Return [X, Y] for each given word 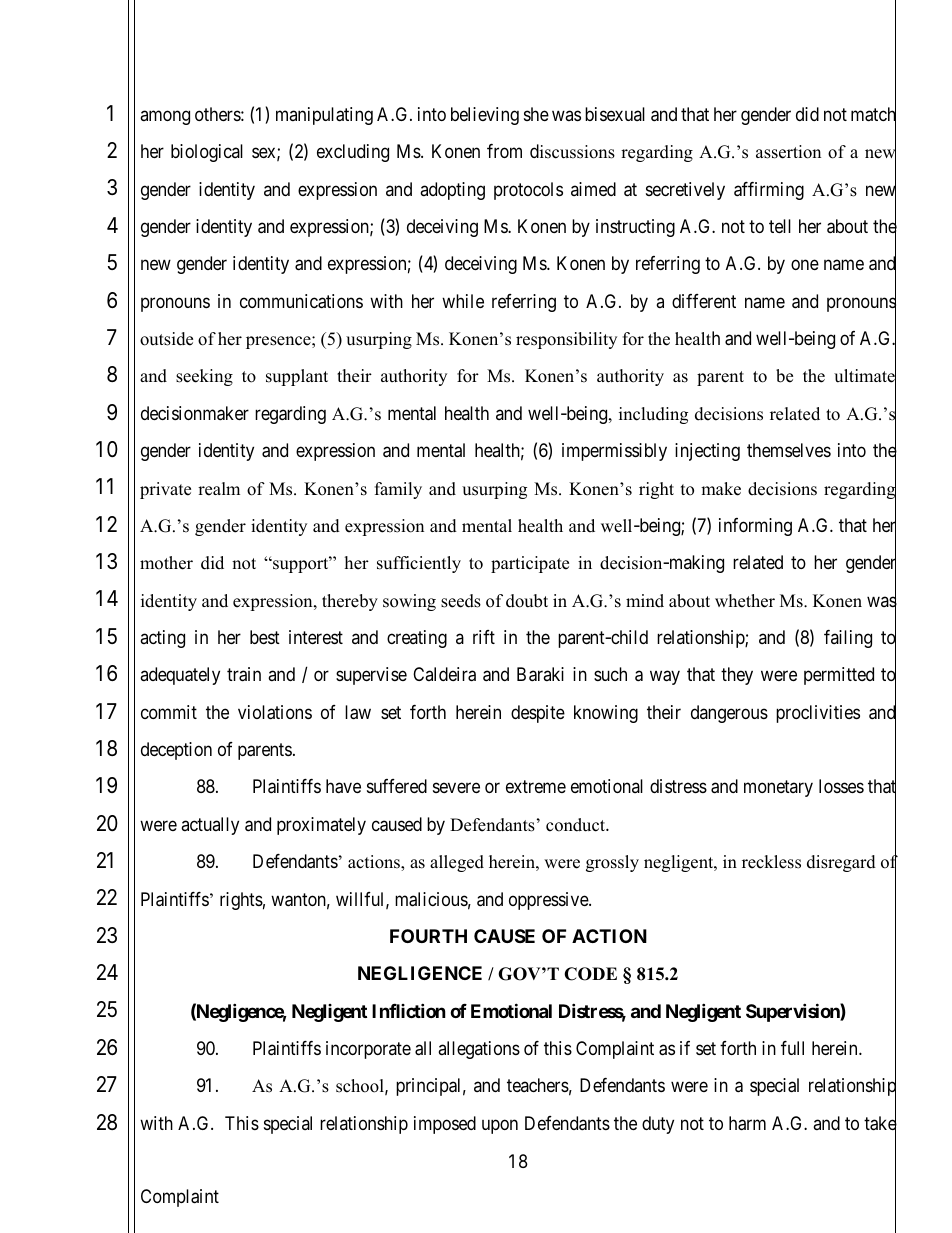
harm [747, 1123]
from [504, 151]
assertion [788, 152]
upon [500, 1126]
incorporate [368, 1050]
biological [207, 153]
